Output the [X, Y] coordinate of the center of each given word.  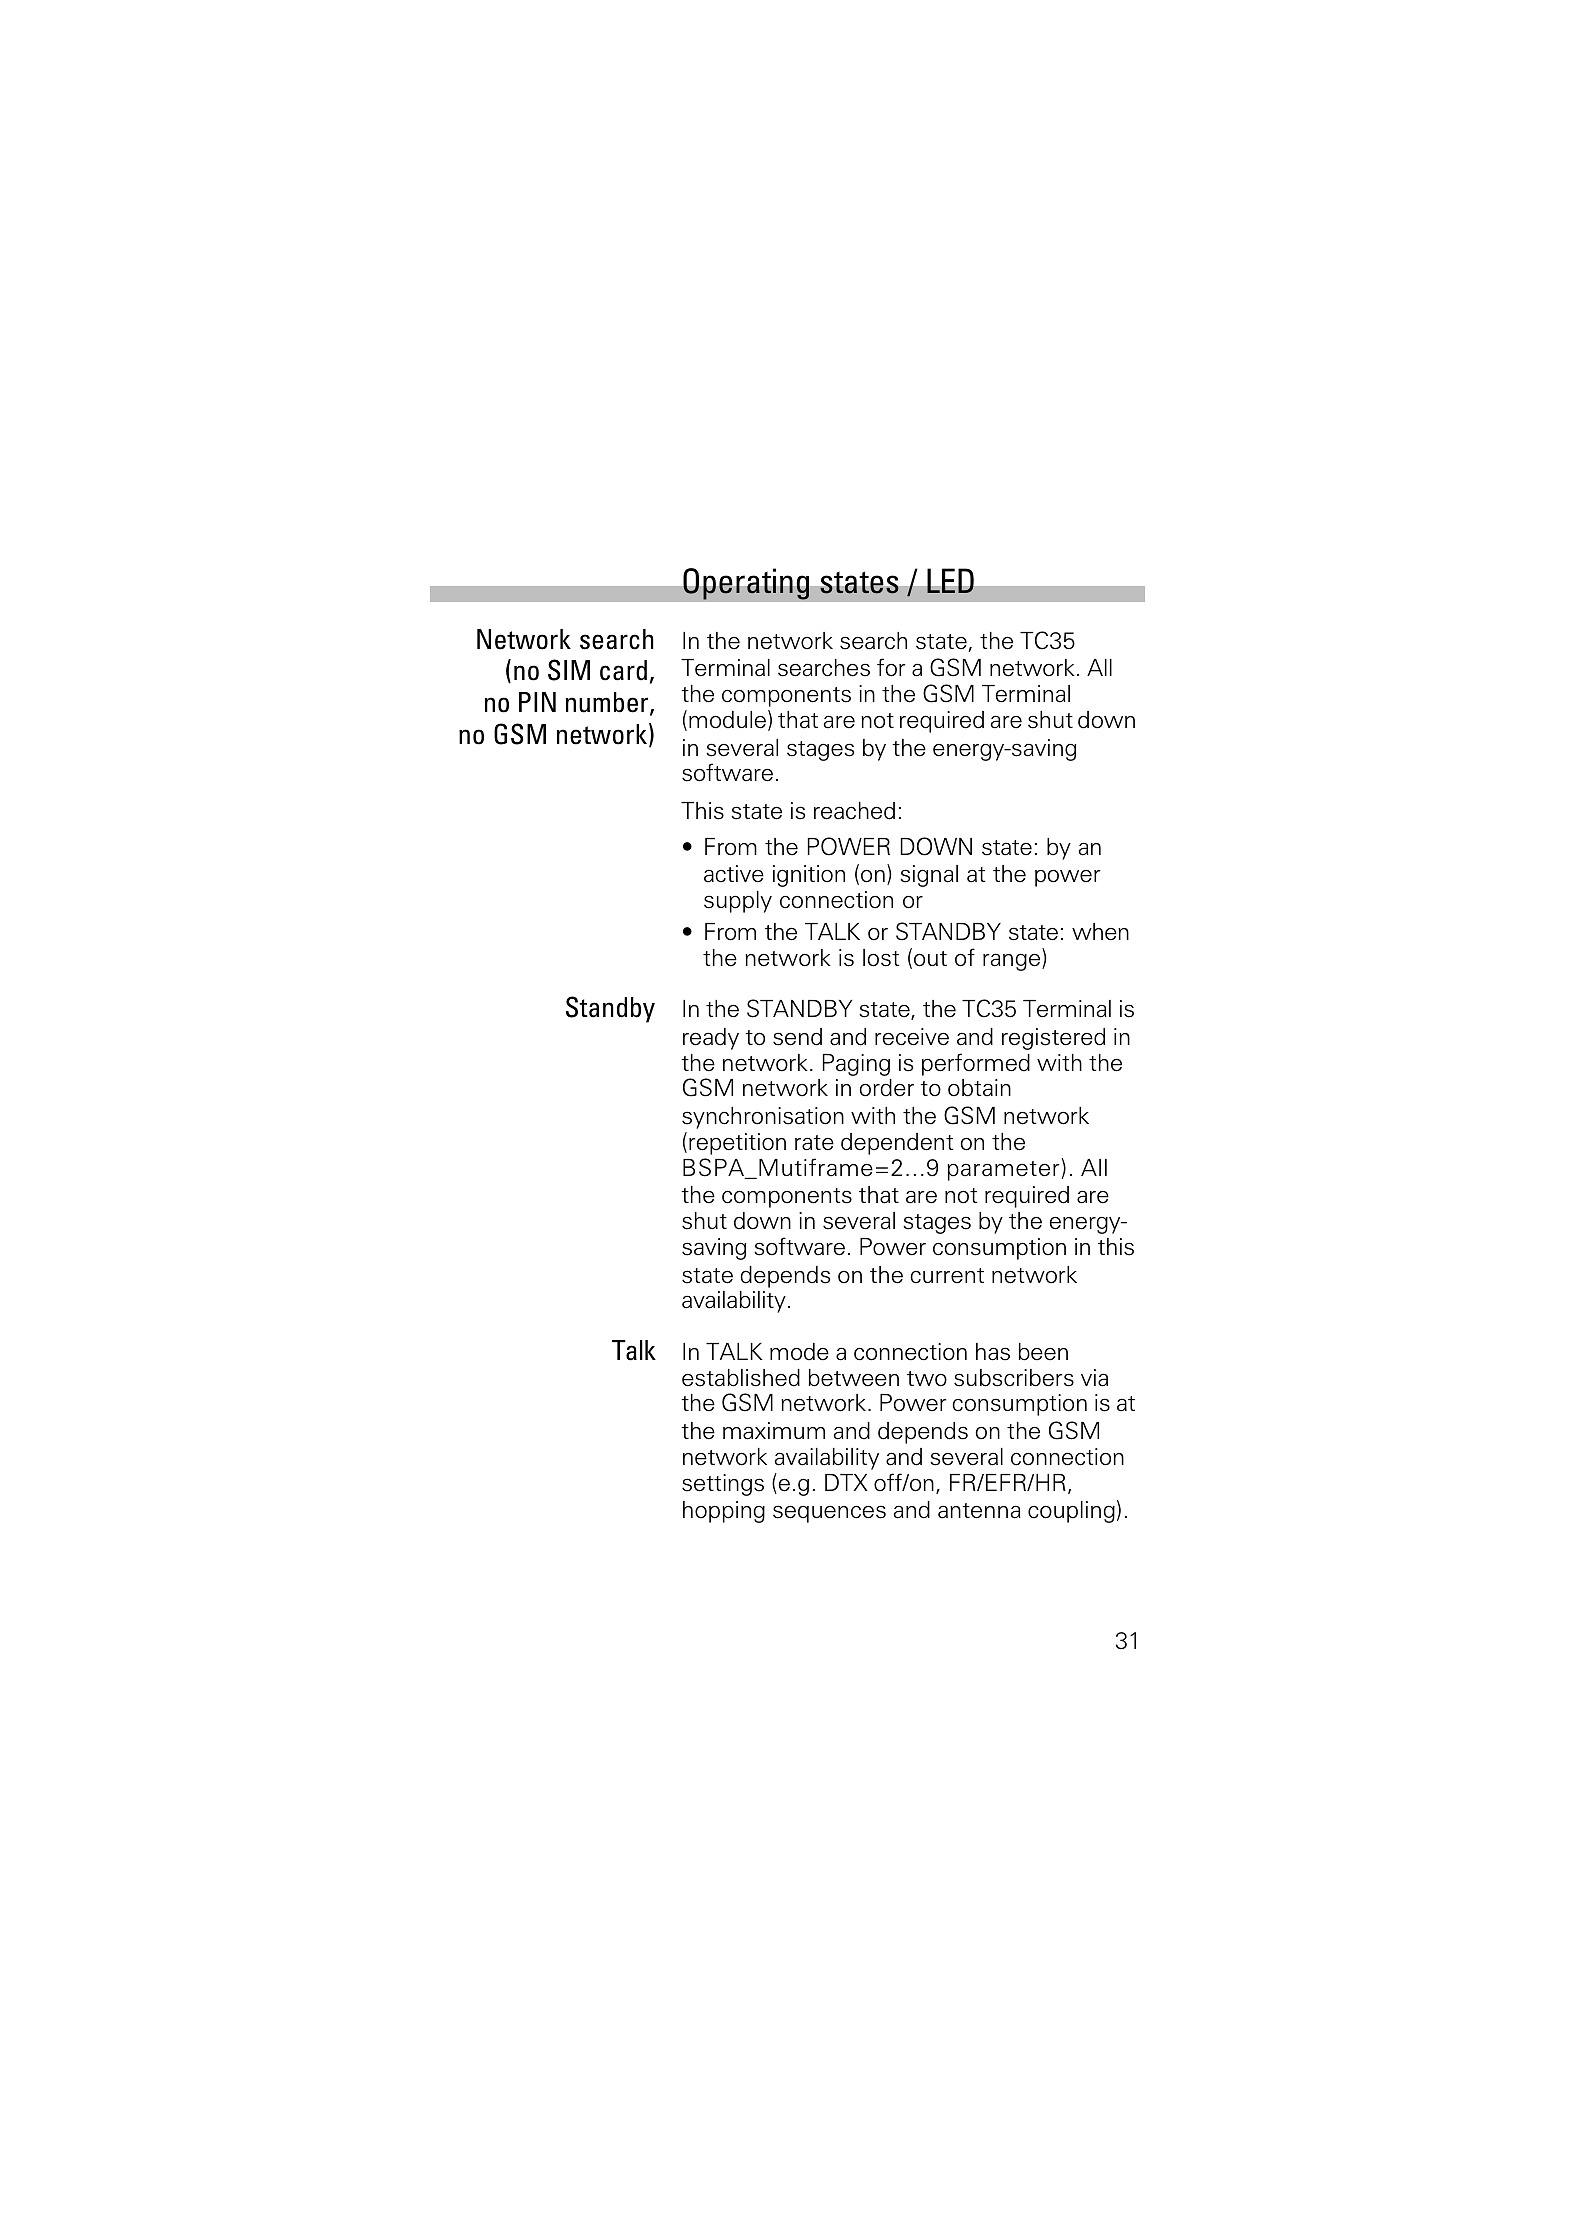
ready [711, 1039]
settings [723, 1485]
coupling [1071, 1512]
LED [950, 581]
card [623, 670]
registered [1053, 1039]
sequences [829, 1514]
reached [854, 811]
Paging [856, 1065]
